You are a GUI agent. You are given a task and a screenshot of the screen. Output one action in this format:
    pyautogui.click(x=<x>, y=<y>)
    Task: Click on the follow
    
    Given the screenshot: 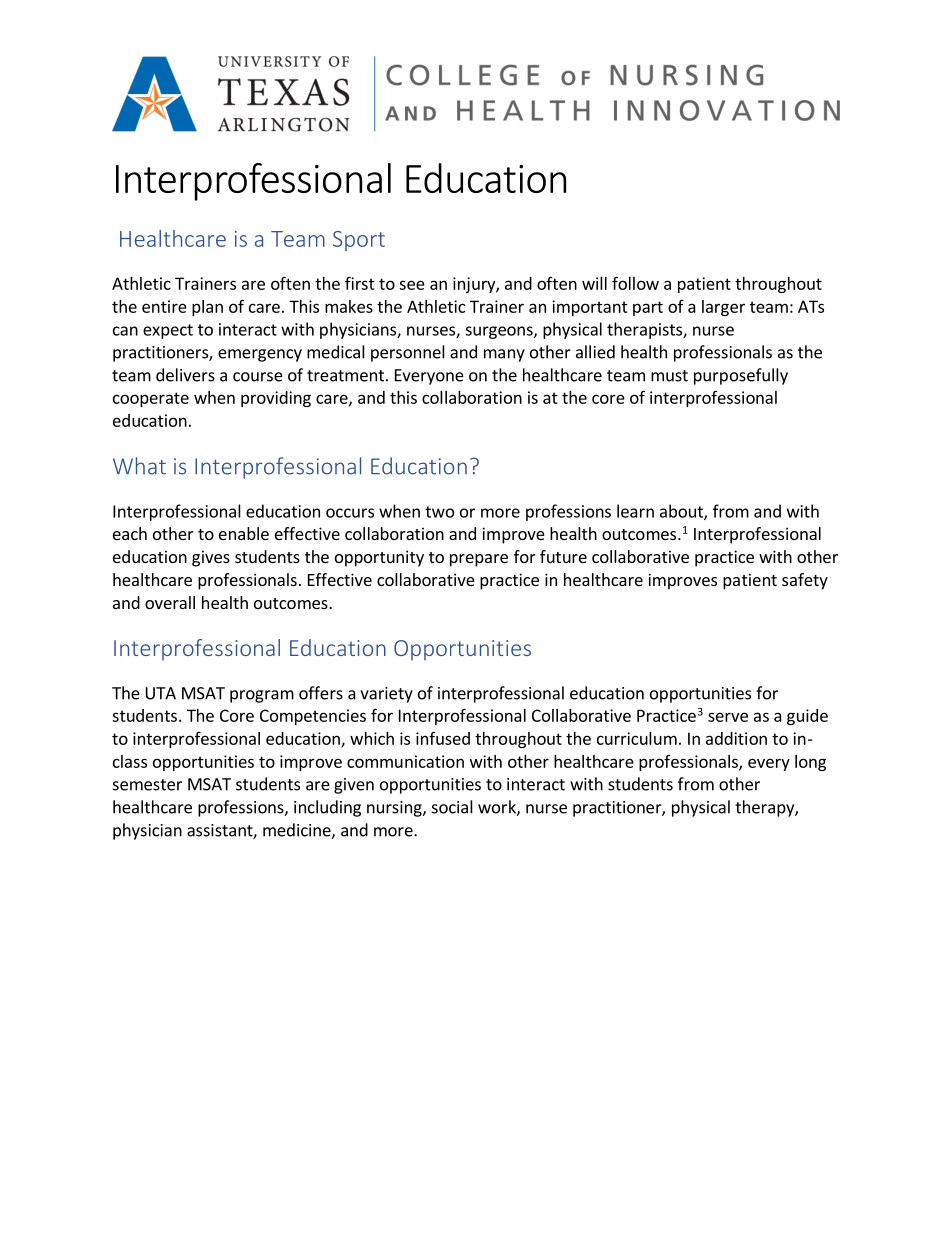 What is the action you would take?
    pyautogui.click(x=635, y=283)
